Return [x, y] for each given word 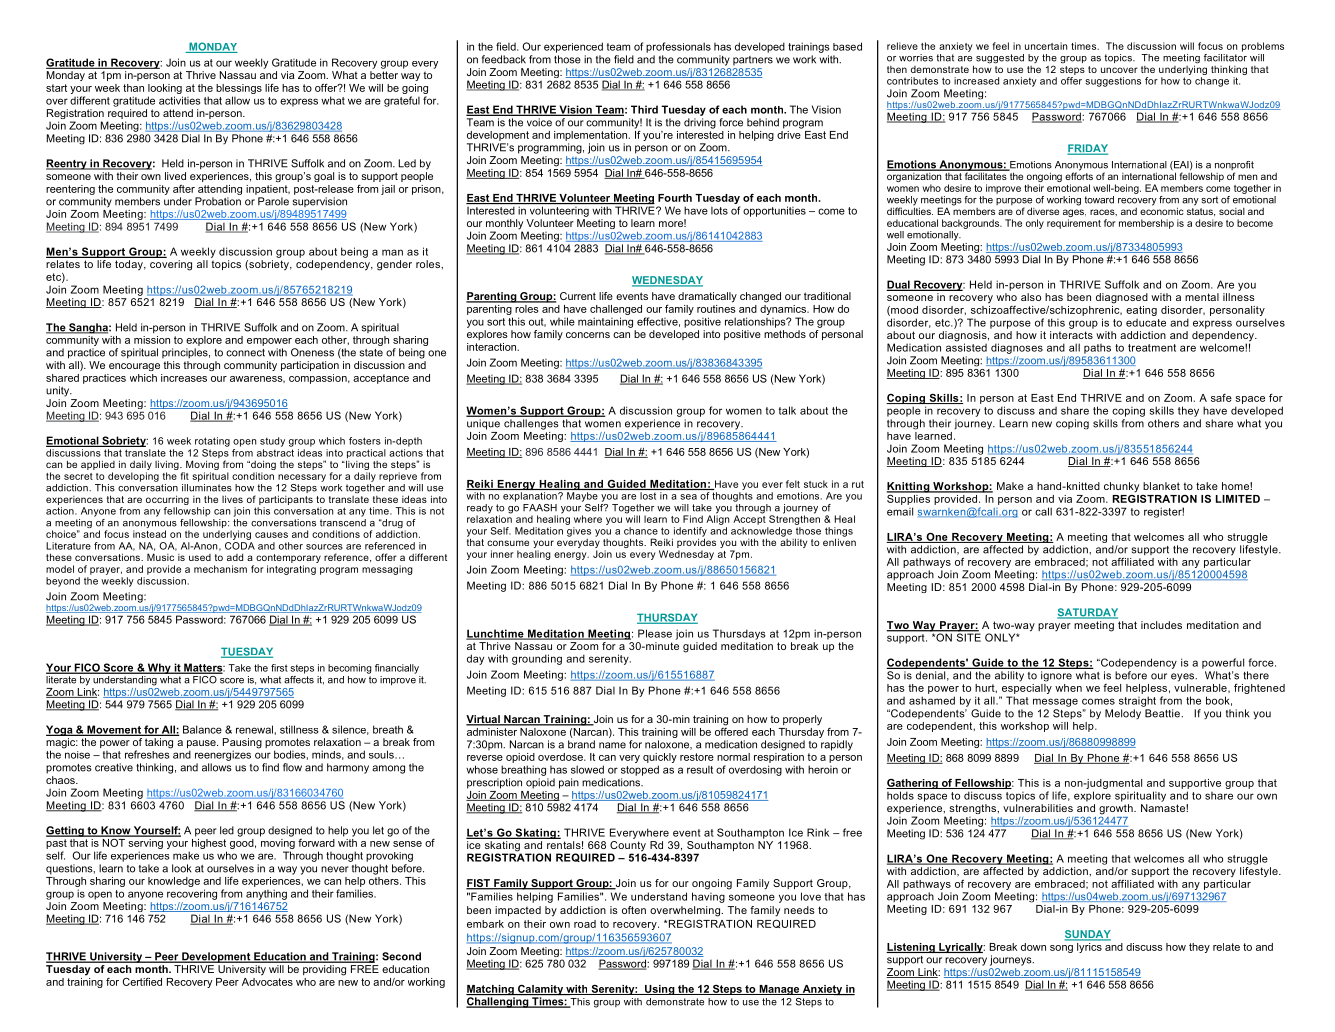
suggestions [1113, 82]
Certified [142, 982]
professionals [678, 47]
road [585, 924]
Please [655, 633]
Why [159, 668]
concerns [588, 335]
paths [1097, 349]
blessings [239, 89]
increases [184, 378]
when [1068, 688]
